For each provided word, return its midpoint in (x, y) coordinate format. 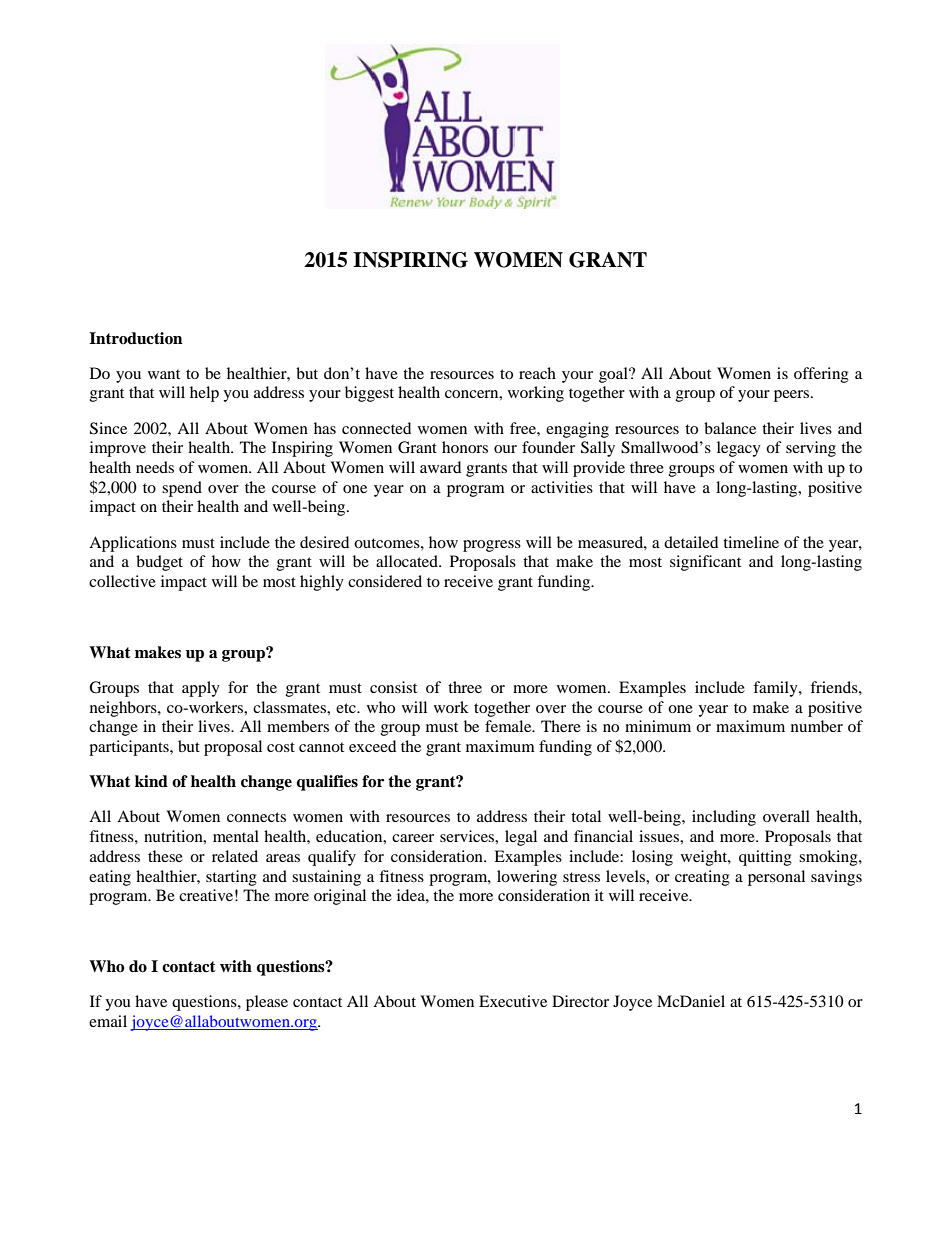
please (267, 1003)
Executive (513, 1001)
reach (537, 373)
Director (580, 1001)
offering (821, 375)
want (164, 374)
